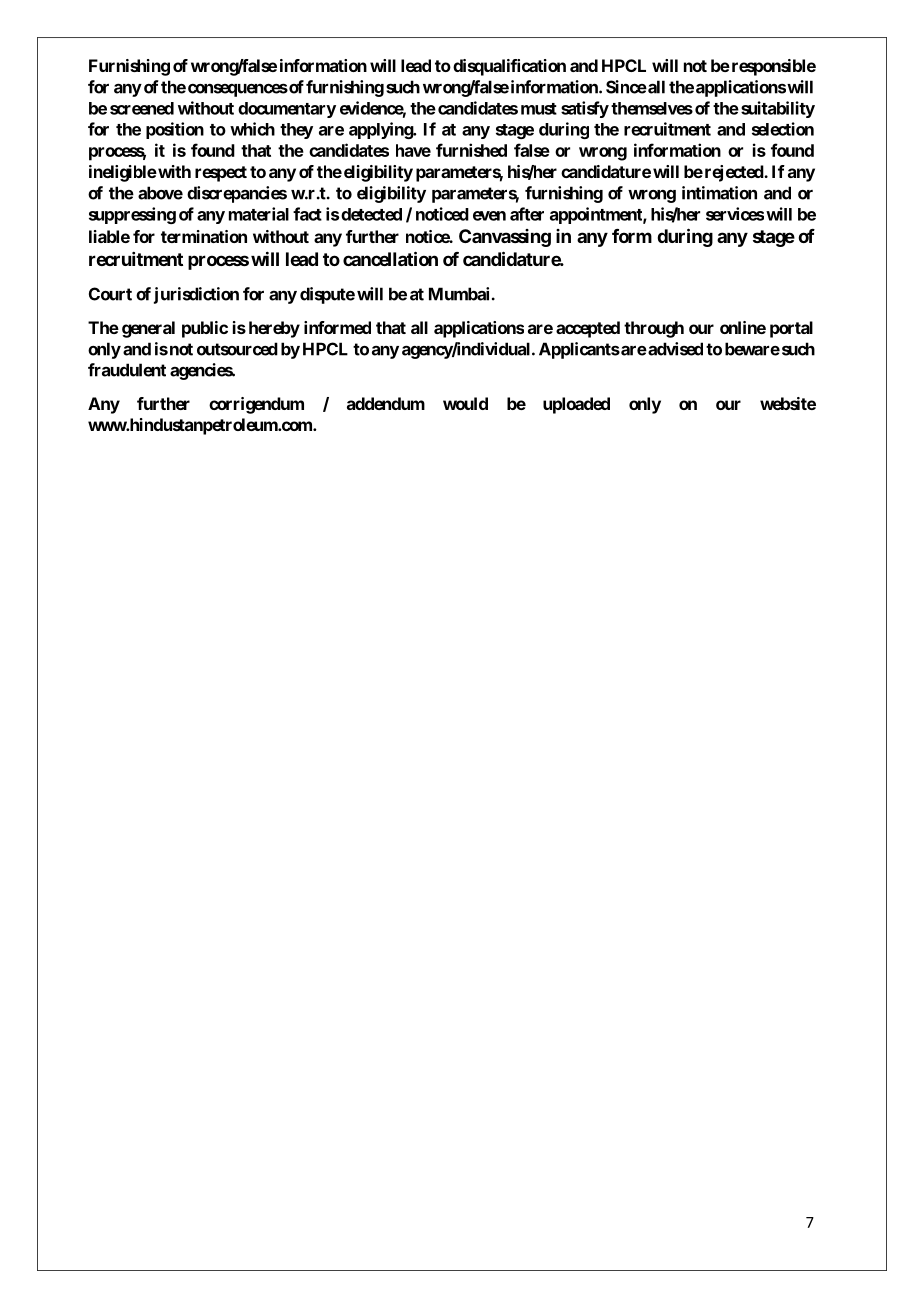  I want to click on Since, so click(626, 87).
